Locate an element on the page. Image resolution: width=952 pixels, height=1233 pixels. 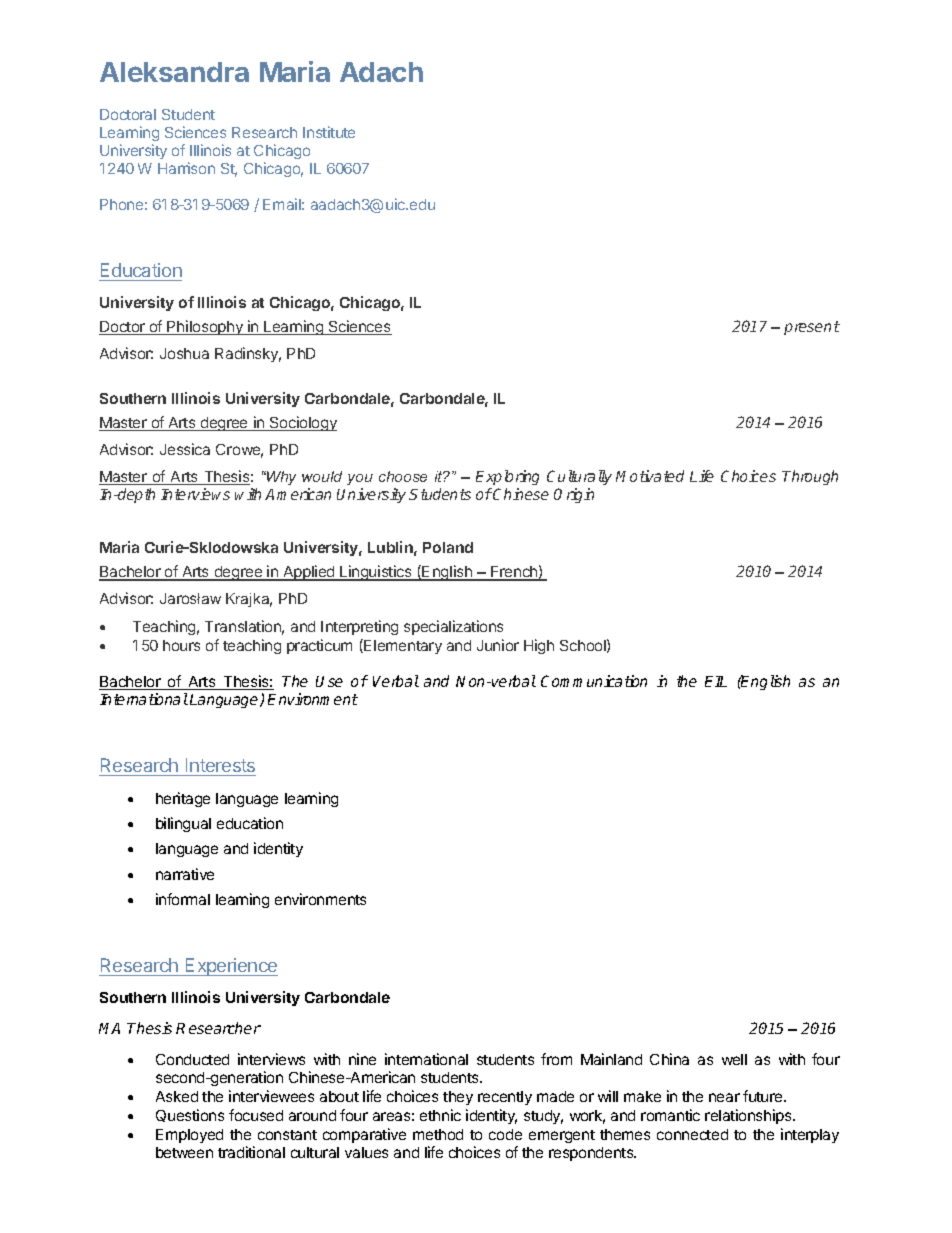
Communication is located at coordinates (594, 681).
